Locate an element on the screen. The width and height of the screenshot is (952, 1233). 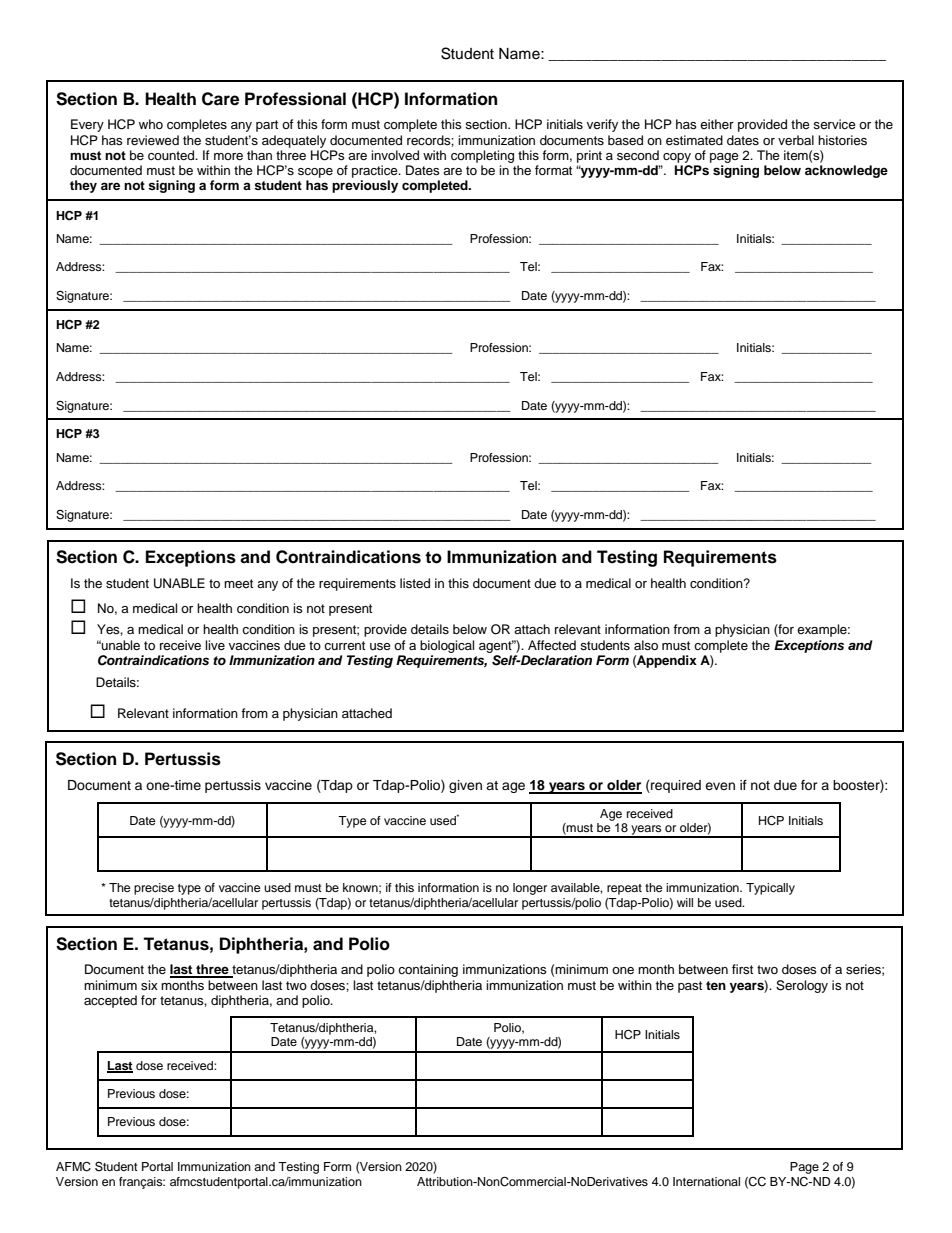
completing is located at coordinates (482, 156).
